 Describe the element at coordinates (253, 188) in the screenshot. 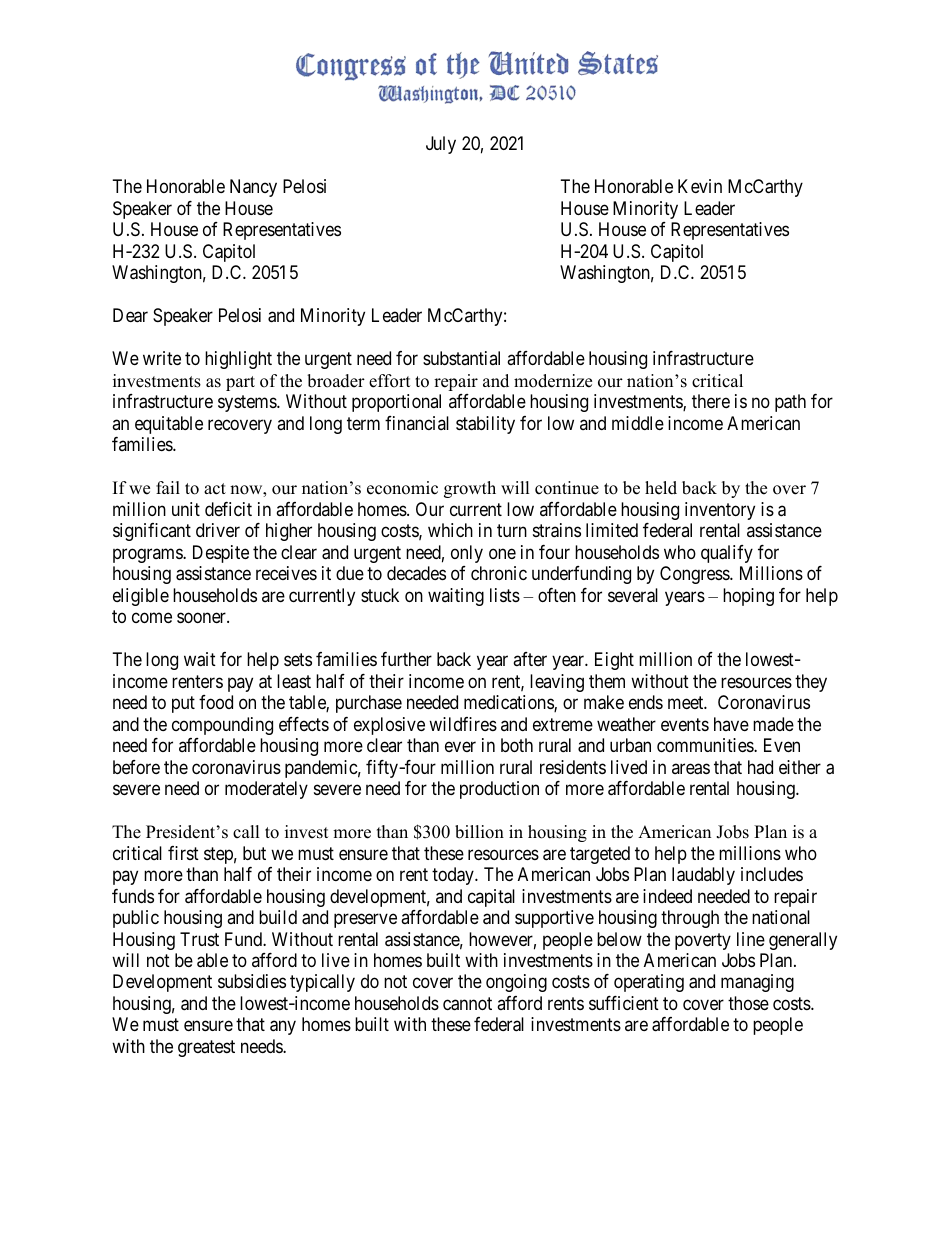

I see `Nancy` at that location.
